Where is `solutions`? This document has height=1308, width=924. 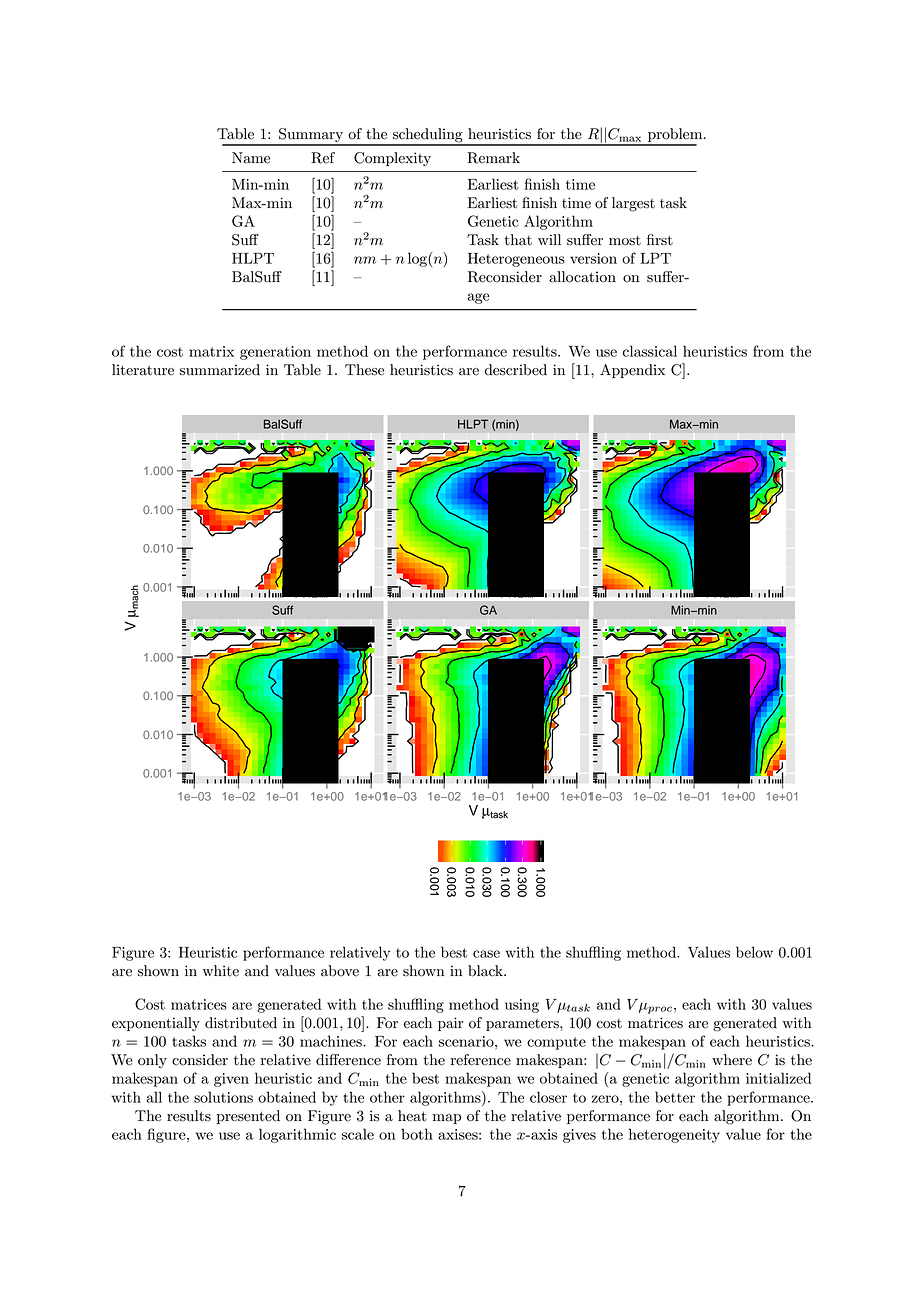 solutions is located at coordinates (223, 1097).
